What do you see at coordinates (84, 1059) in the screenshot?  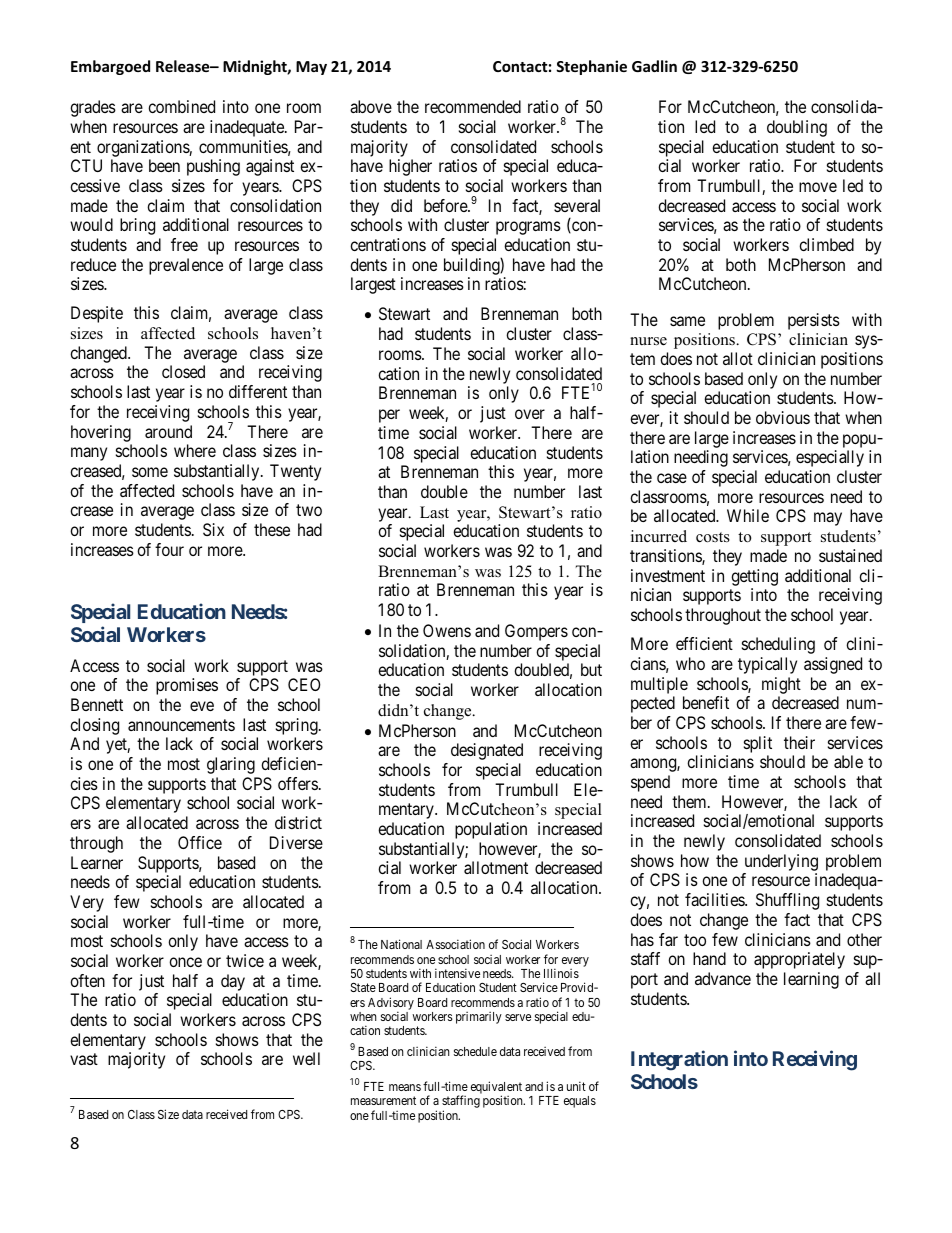 I see `vast` at bounding box center [84, 1059].
